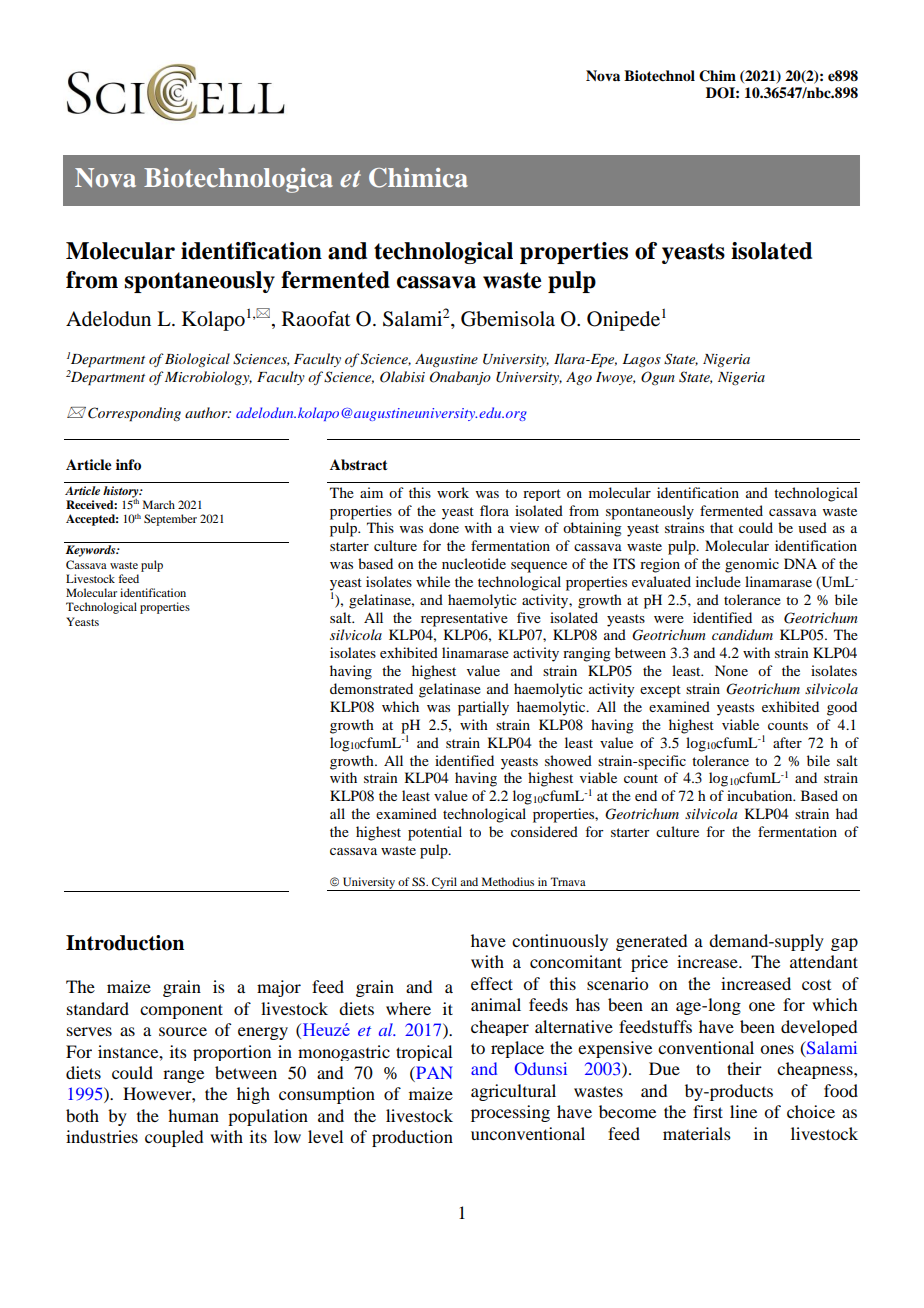  I want to click on processing, so click(510, 1113).
